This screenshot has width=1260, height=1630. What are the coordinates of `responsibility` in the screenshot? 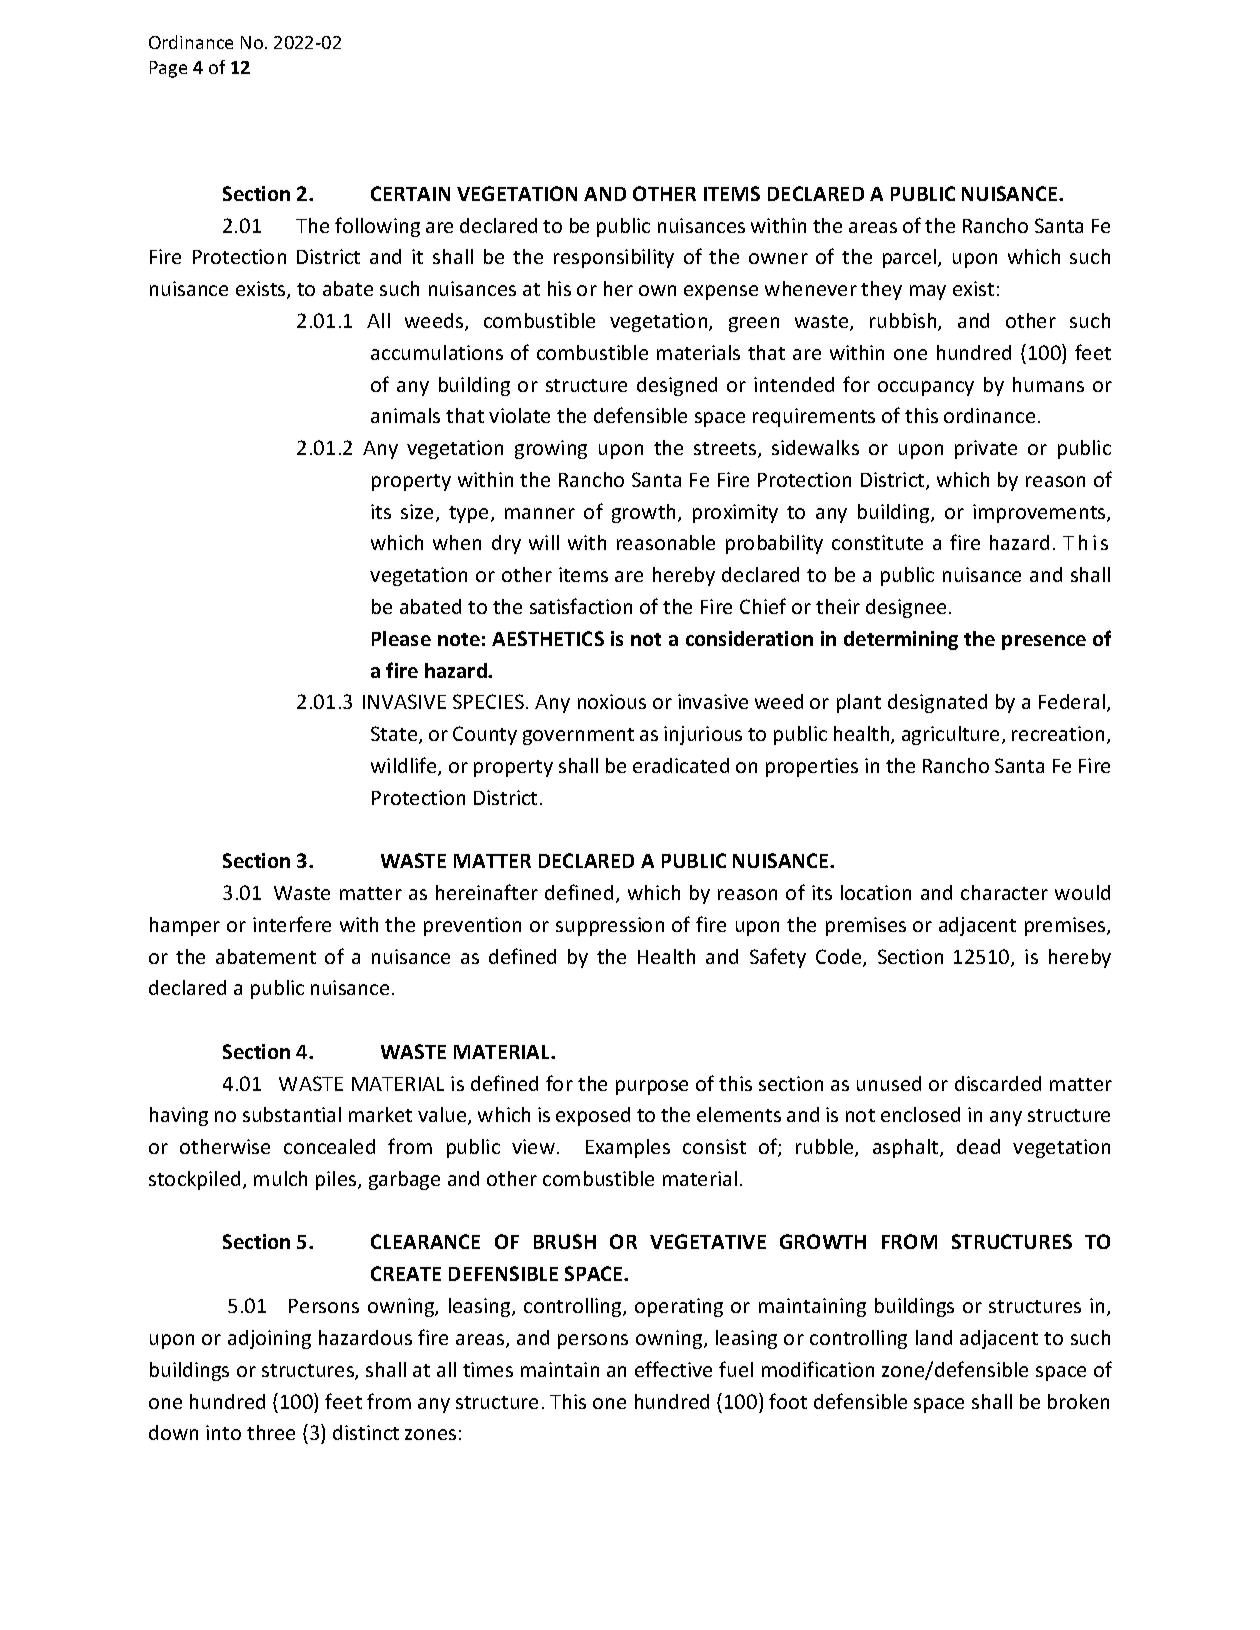 It's located at (614, 258).
